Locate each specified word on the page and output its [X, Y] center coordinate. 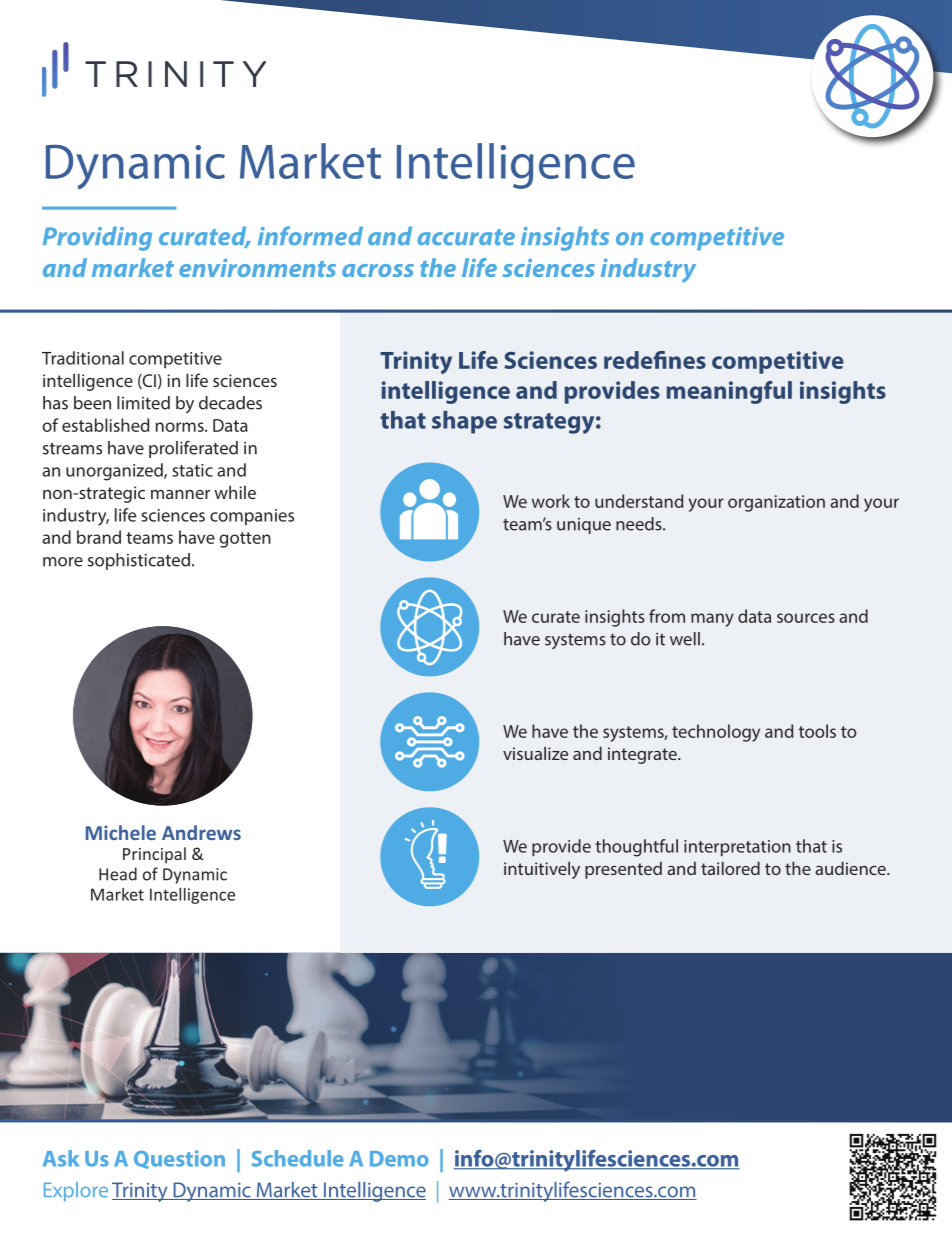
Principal [154, 855]
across [378, 270]
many [712, 620]
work [551, 501]
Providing [97, 238]
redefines [655, 360]
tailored [730, 868]
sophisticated [139, 561]
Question [179, 1159]
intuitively [542, 870]
